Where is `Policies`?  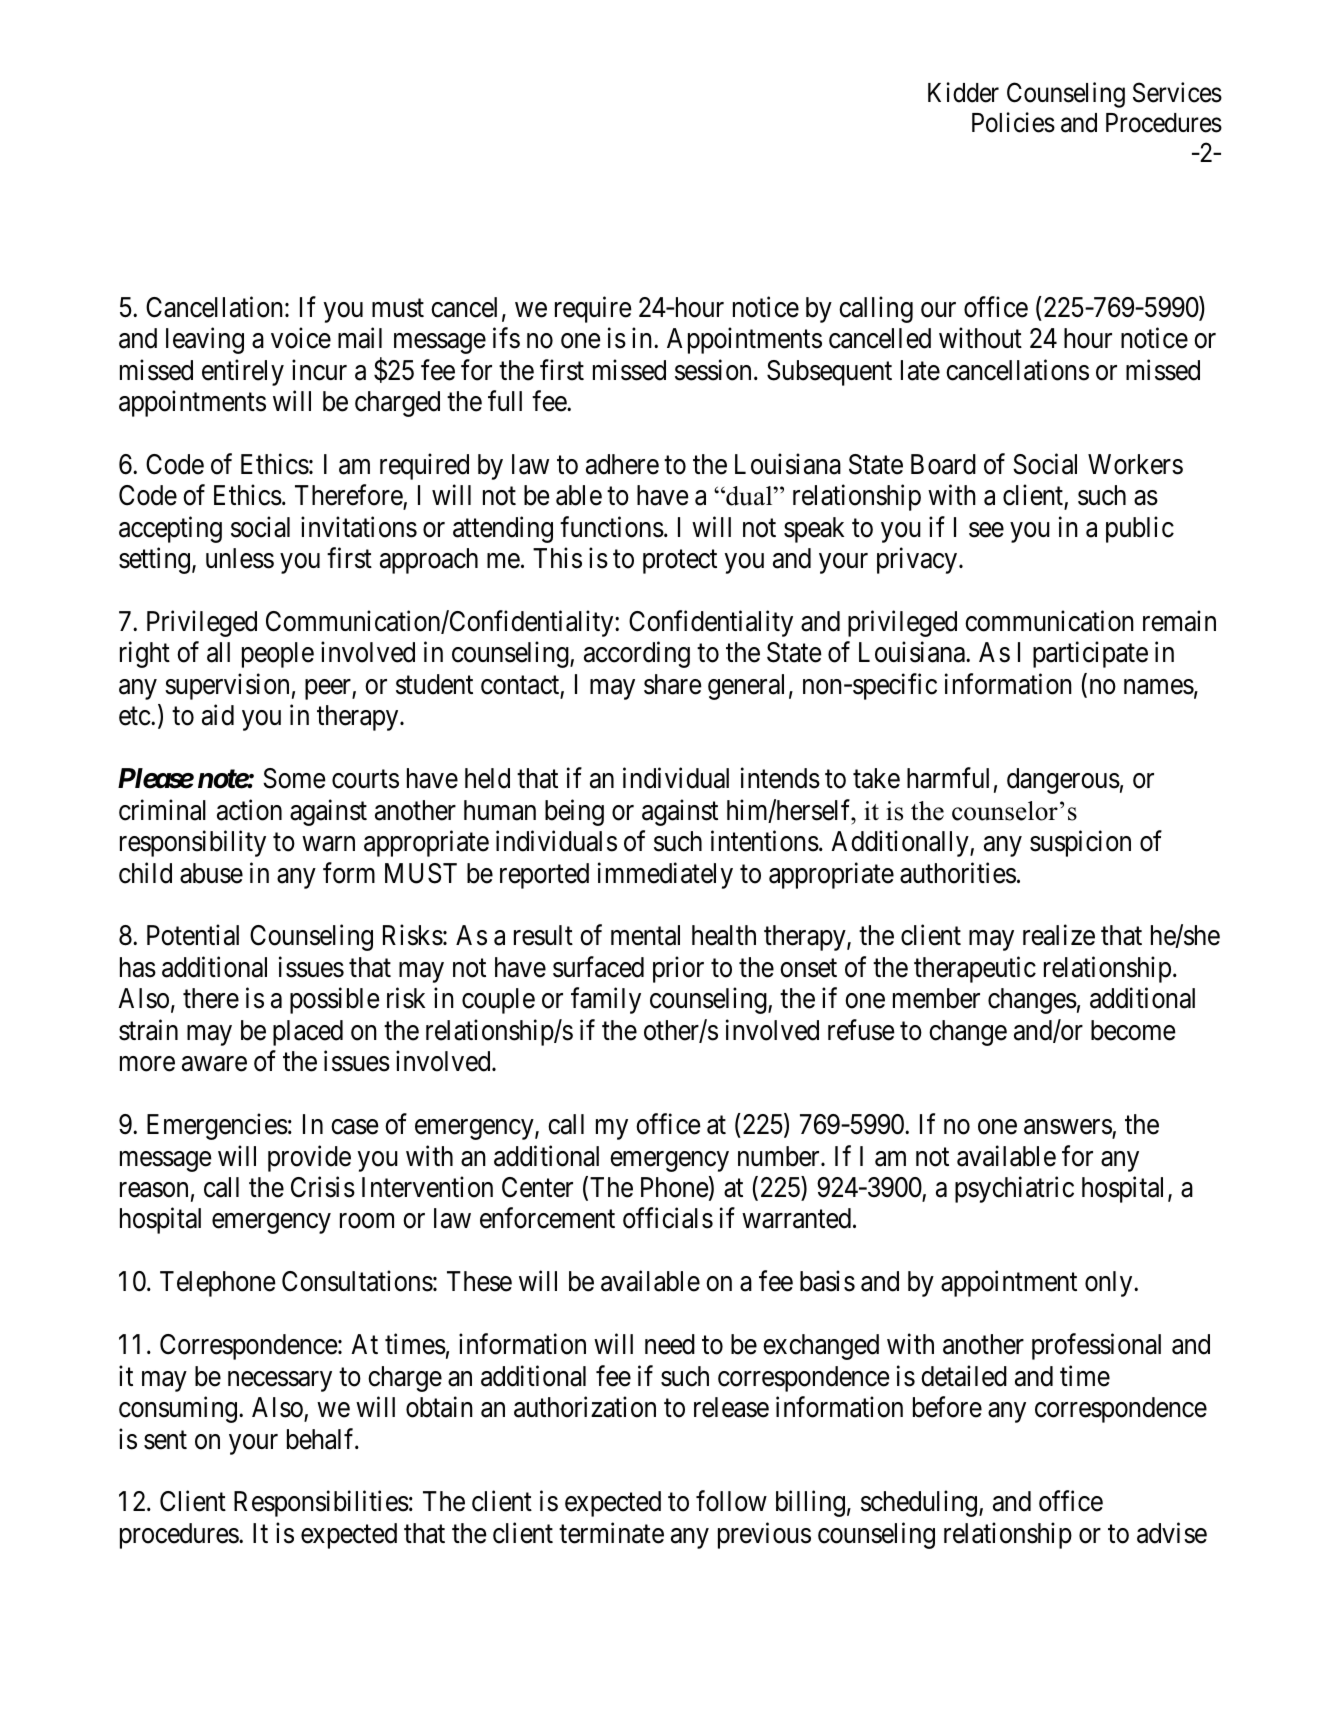 Policies is located at coordinates (1013, 122).
